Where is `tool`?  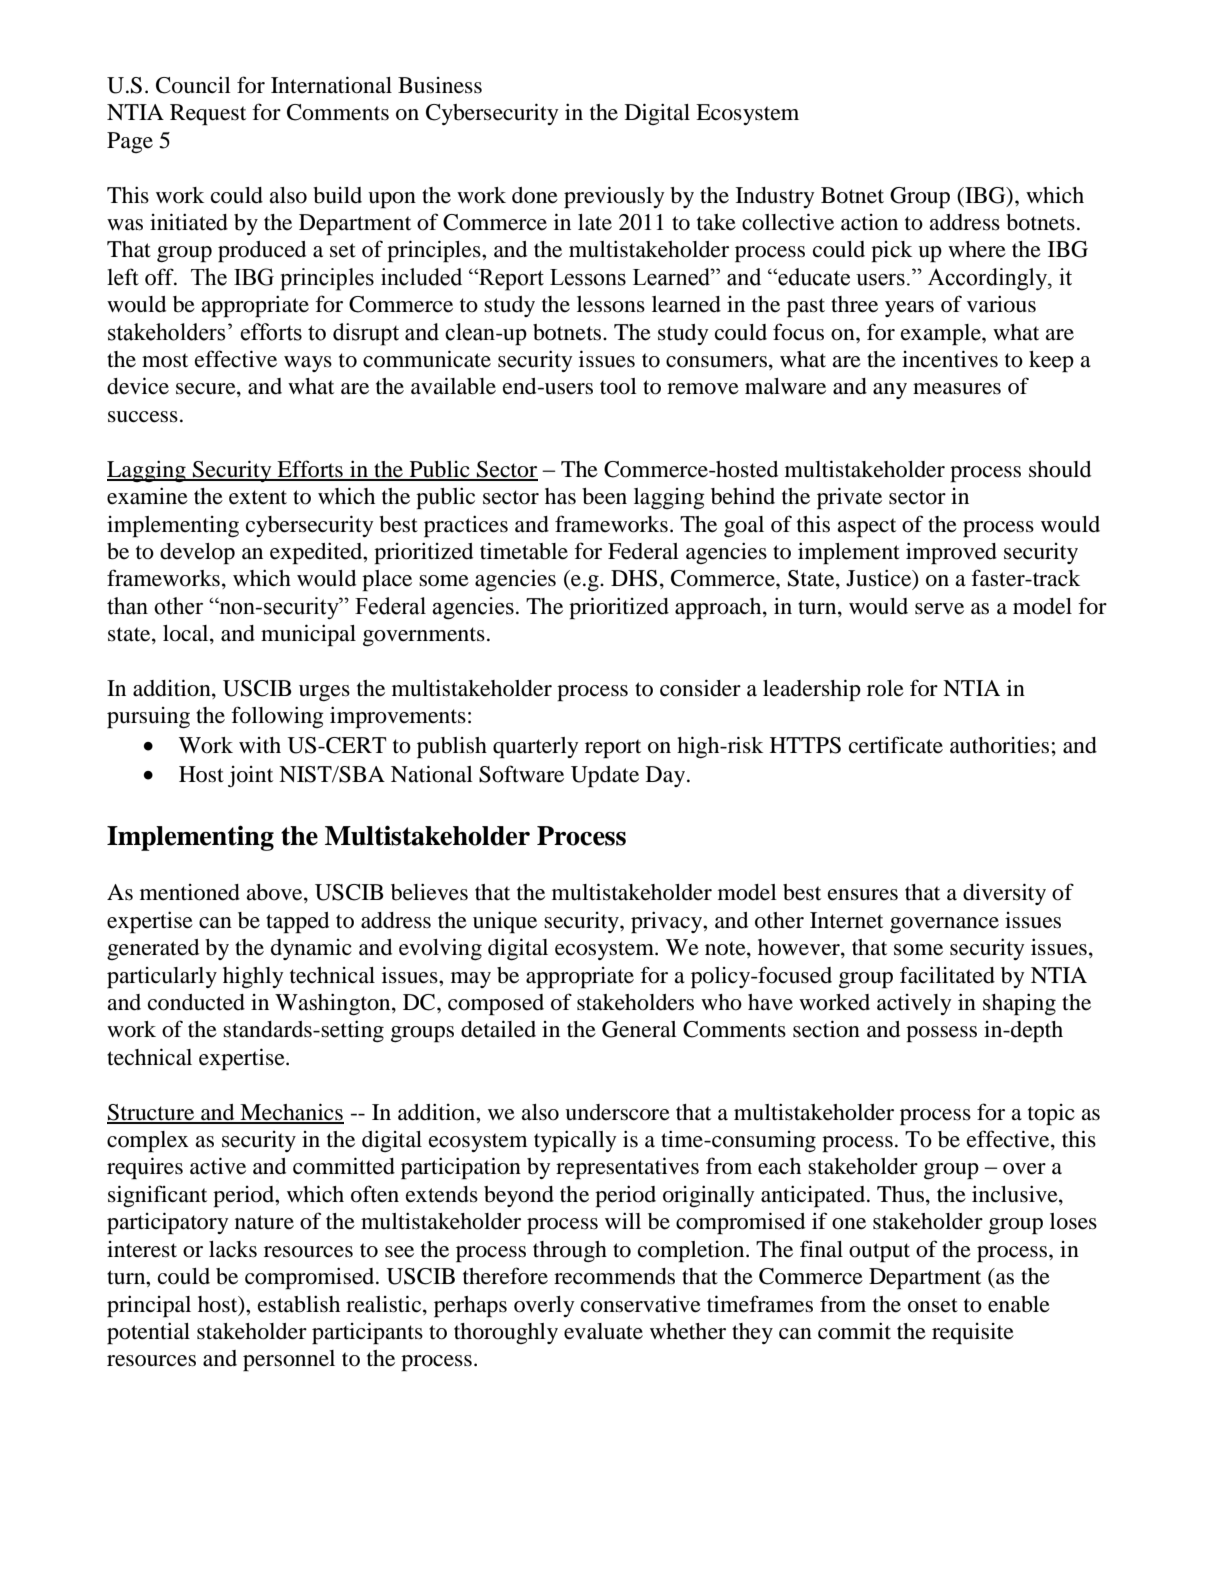
tool is located at coordinates (618, 386).
